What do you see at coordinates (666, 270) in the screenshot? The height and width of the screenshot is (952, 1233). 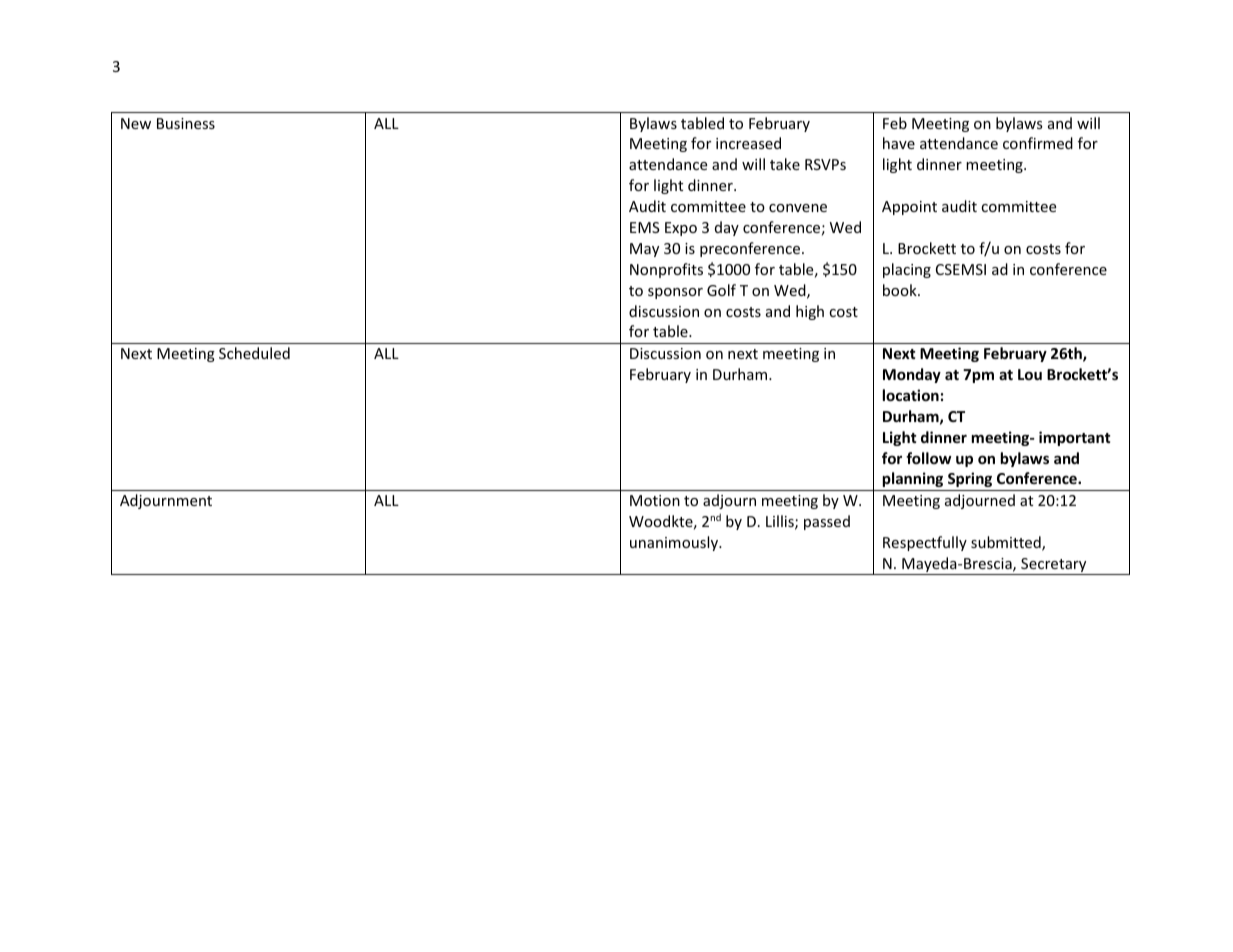 I see `Nonprofits` at bounding box center [666, 270].
